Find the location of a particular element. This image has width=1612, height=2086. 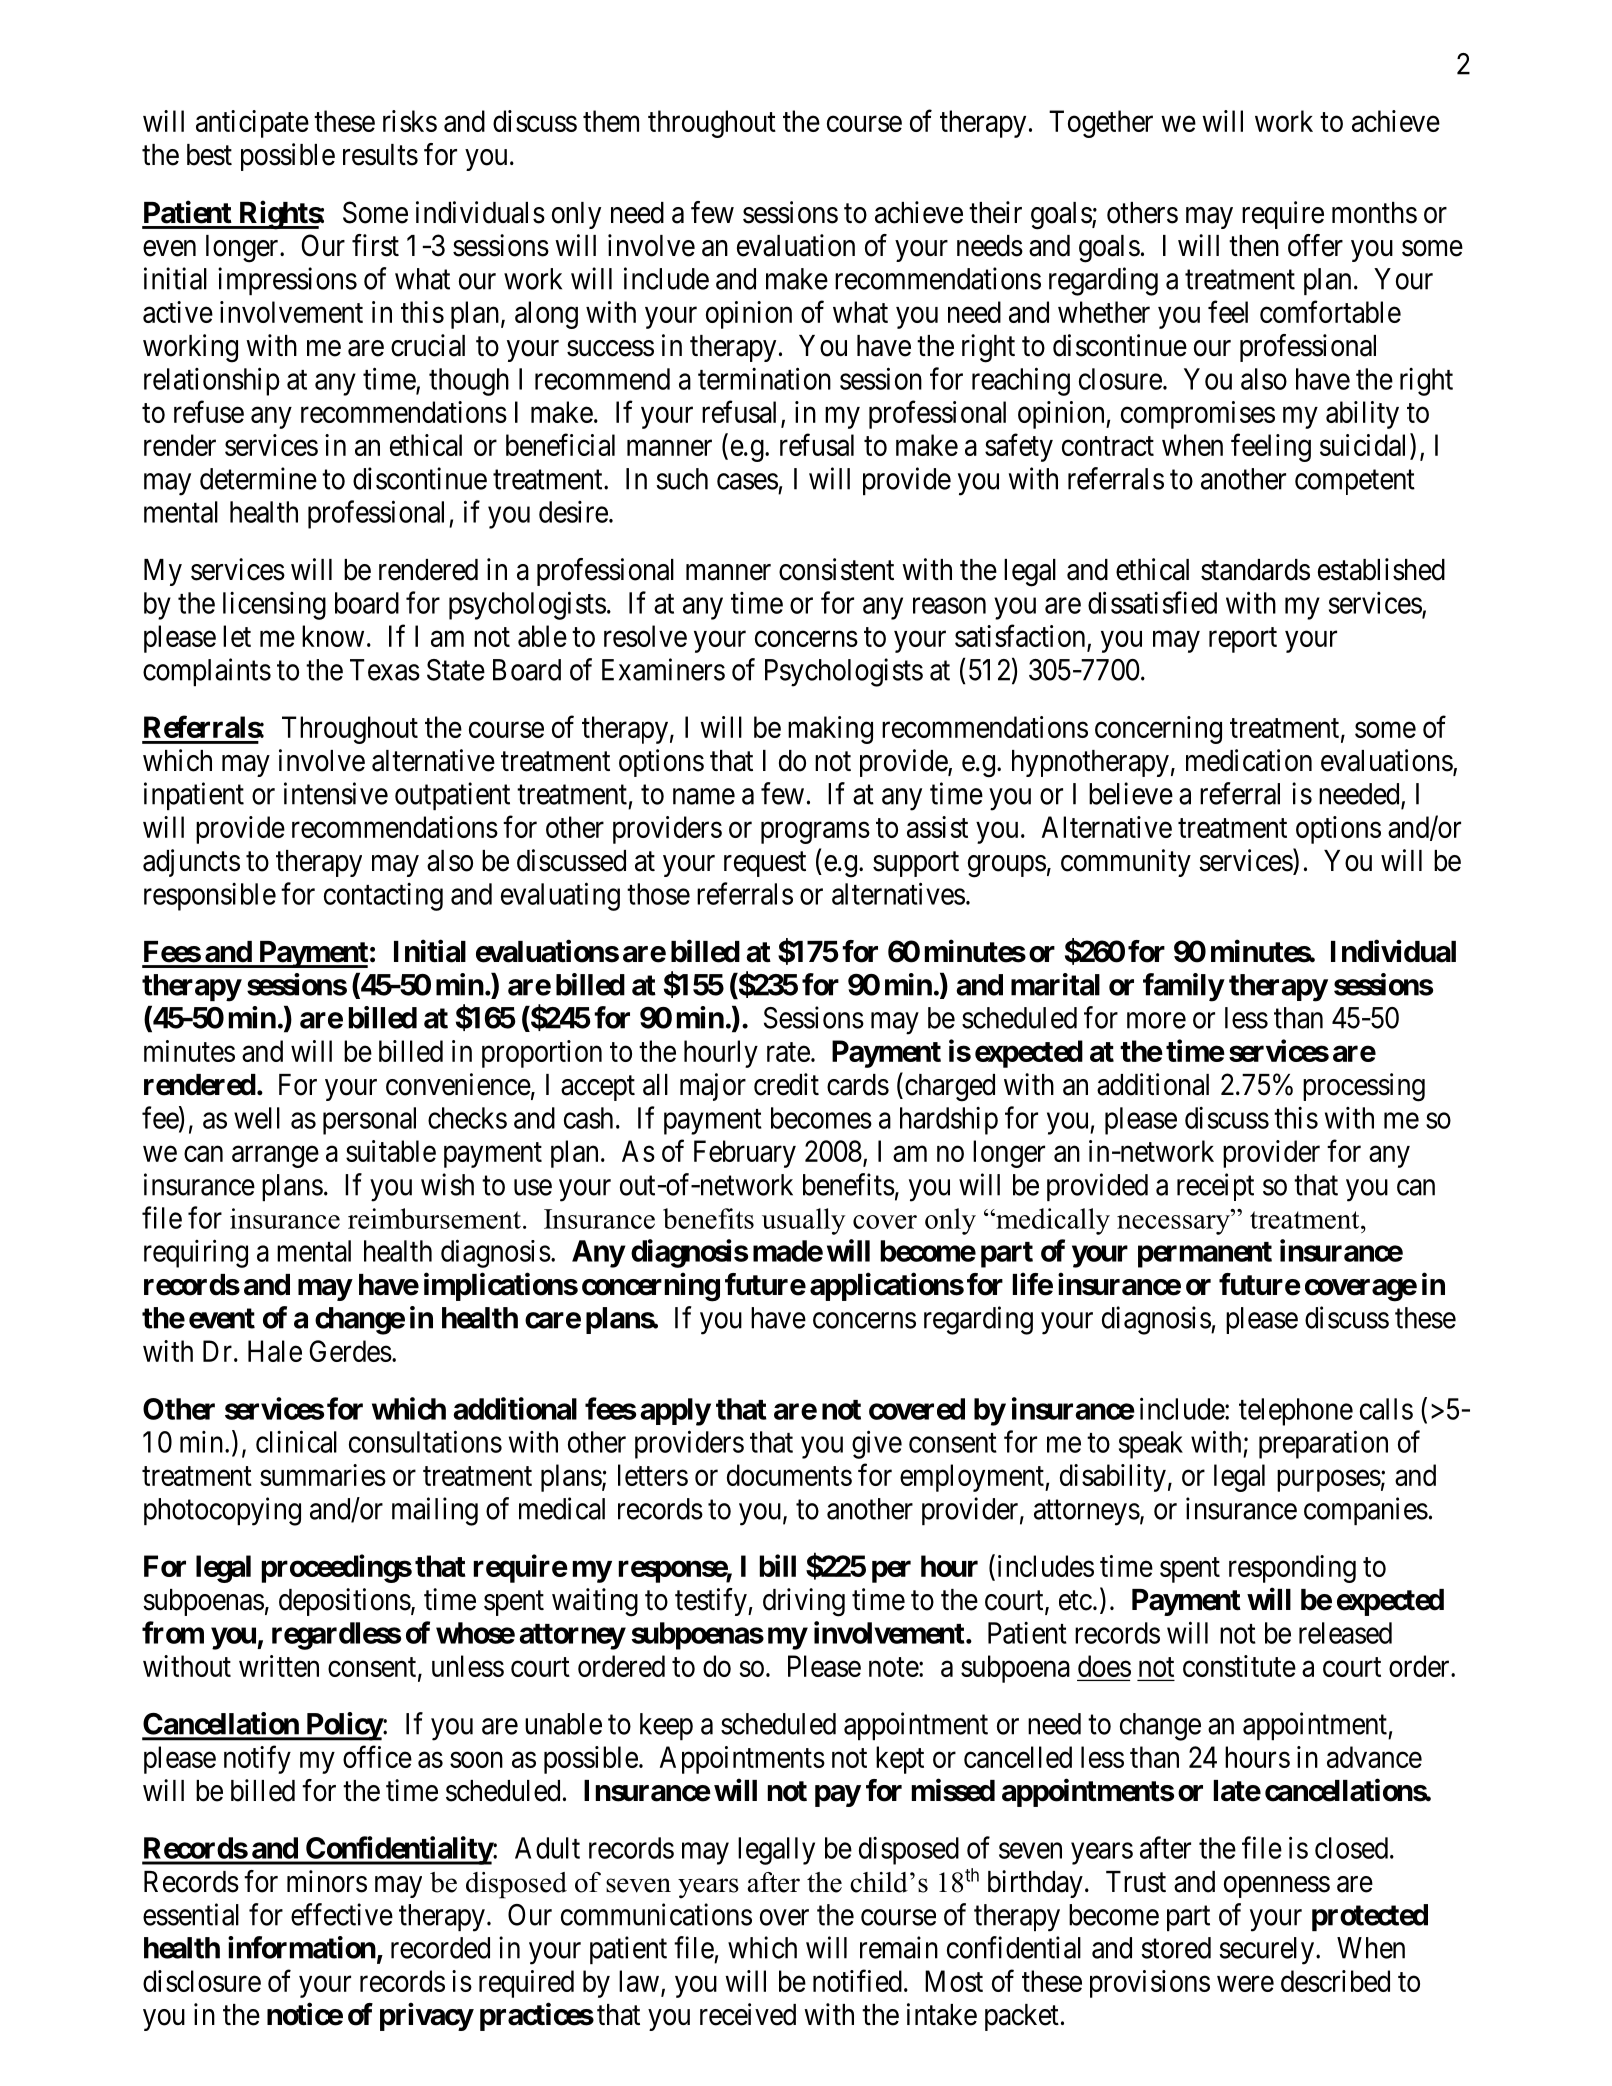

apply is located at coordinates (675, 1412).
